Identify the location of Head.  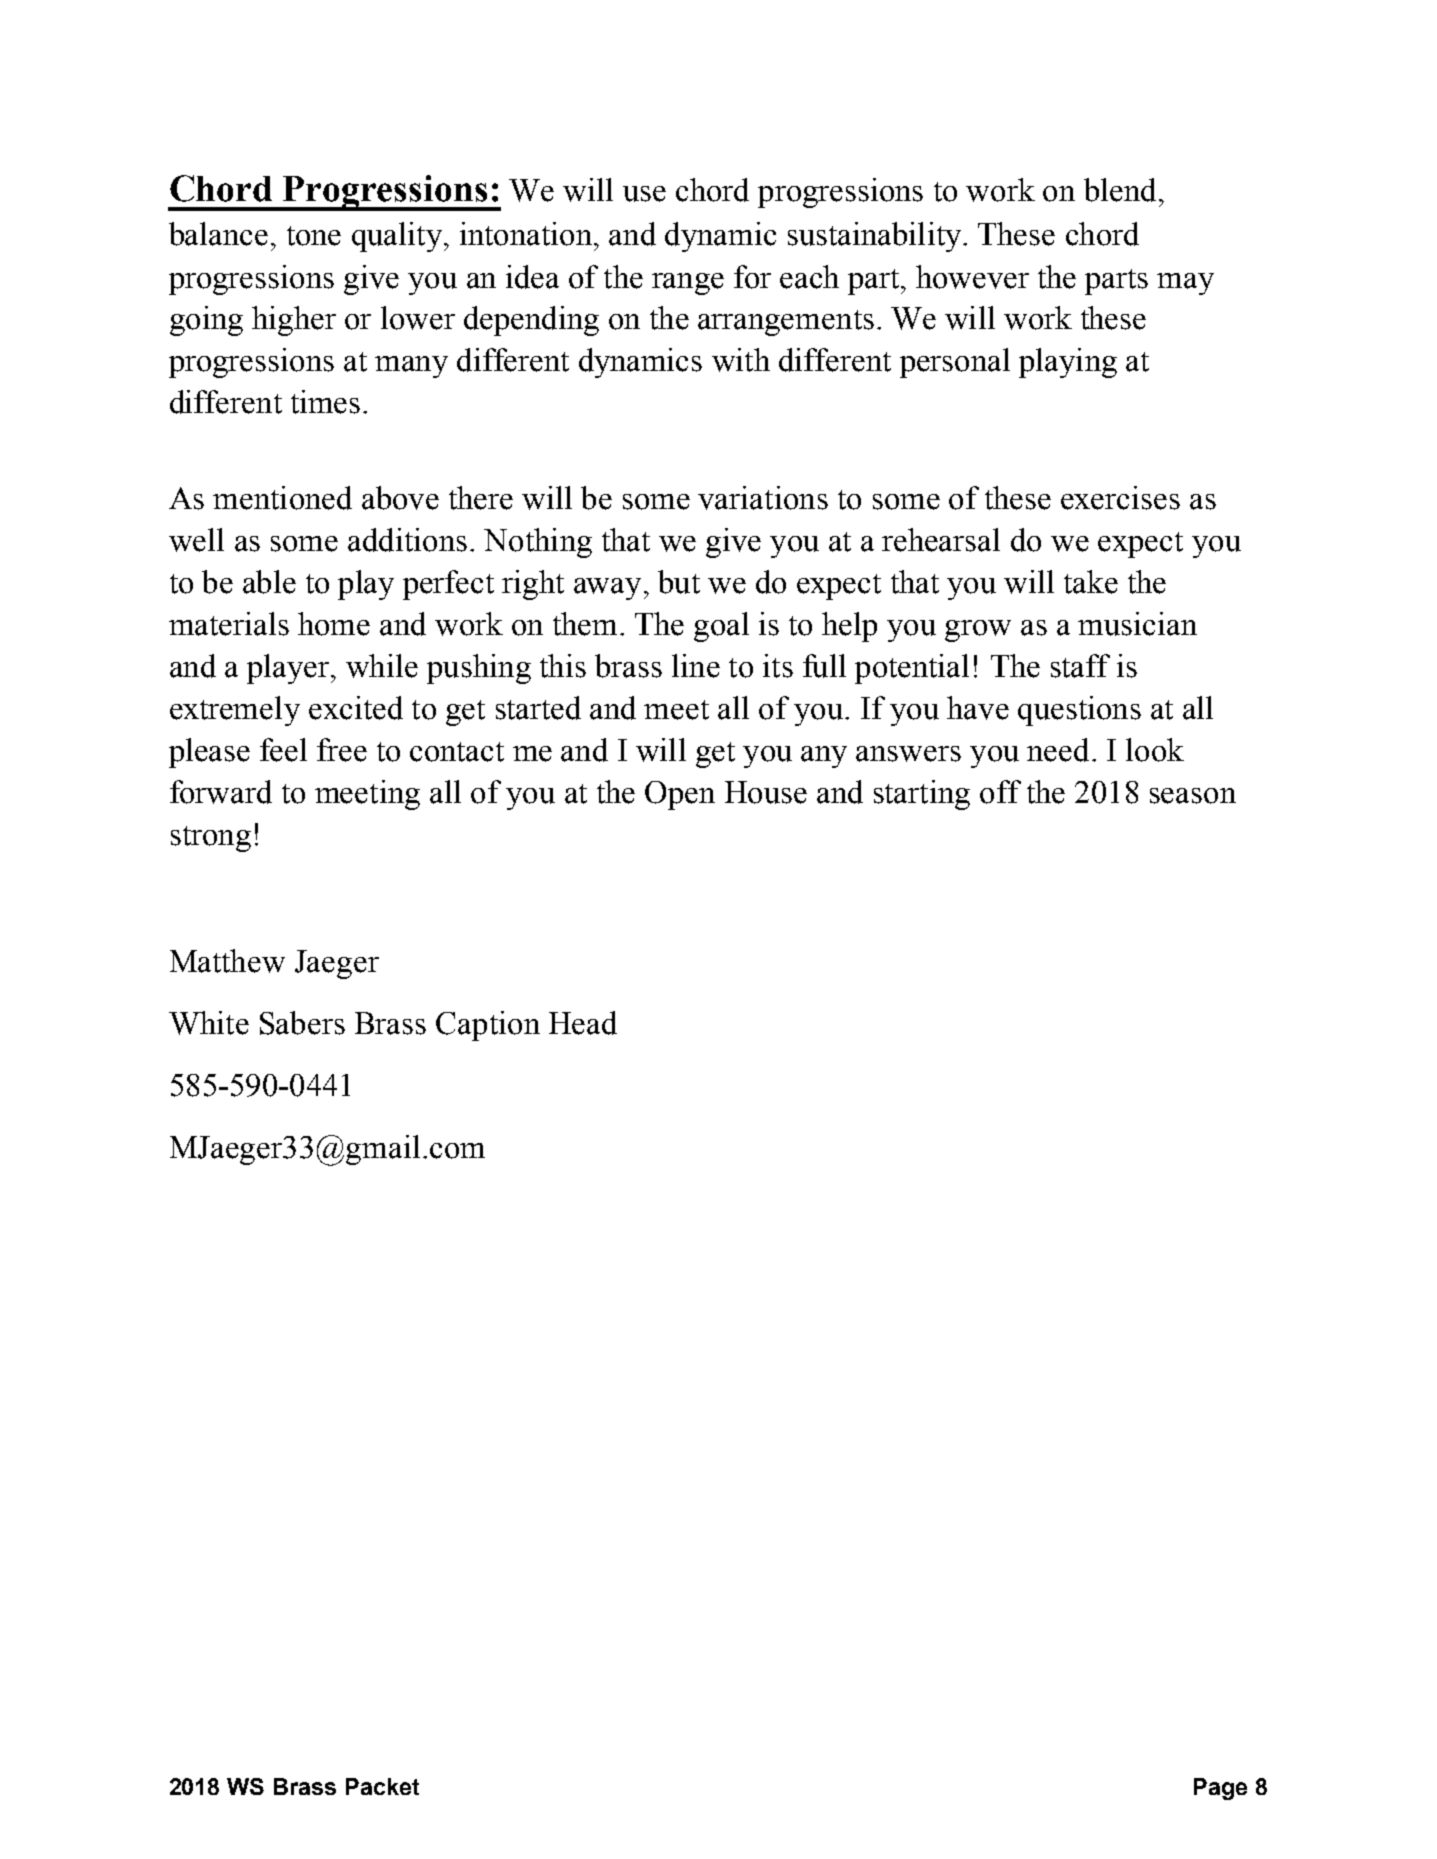
(583, 1023).
